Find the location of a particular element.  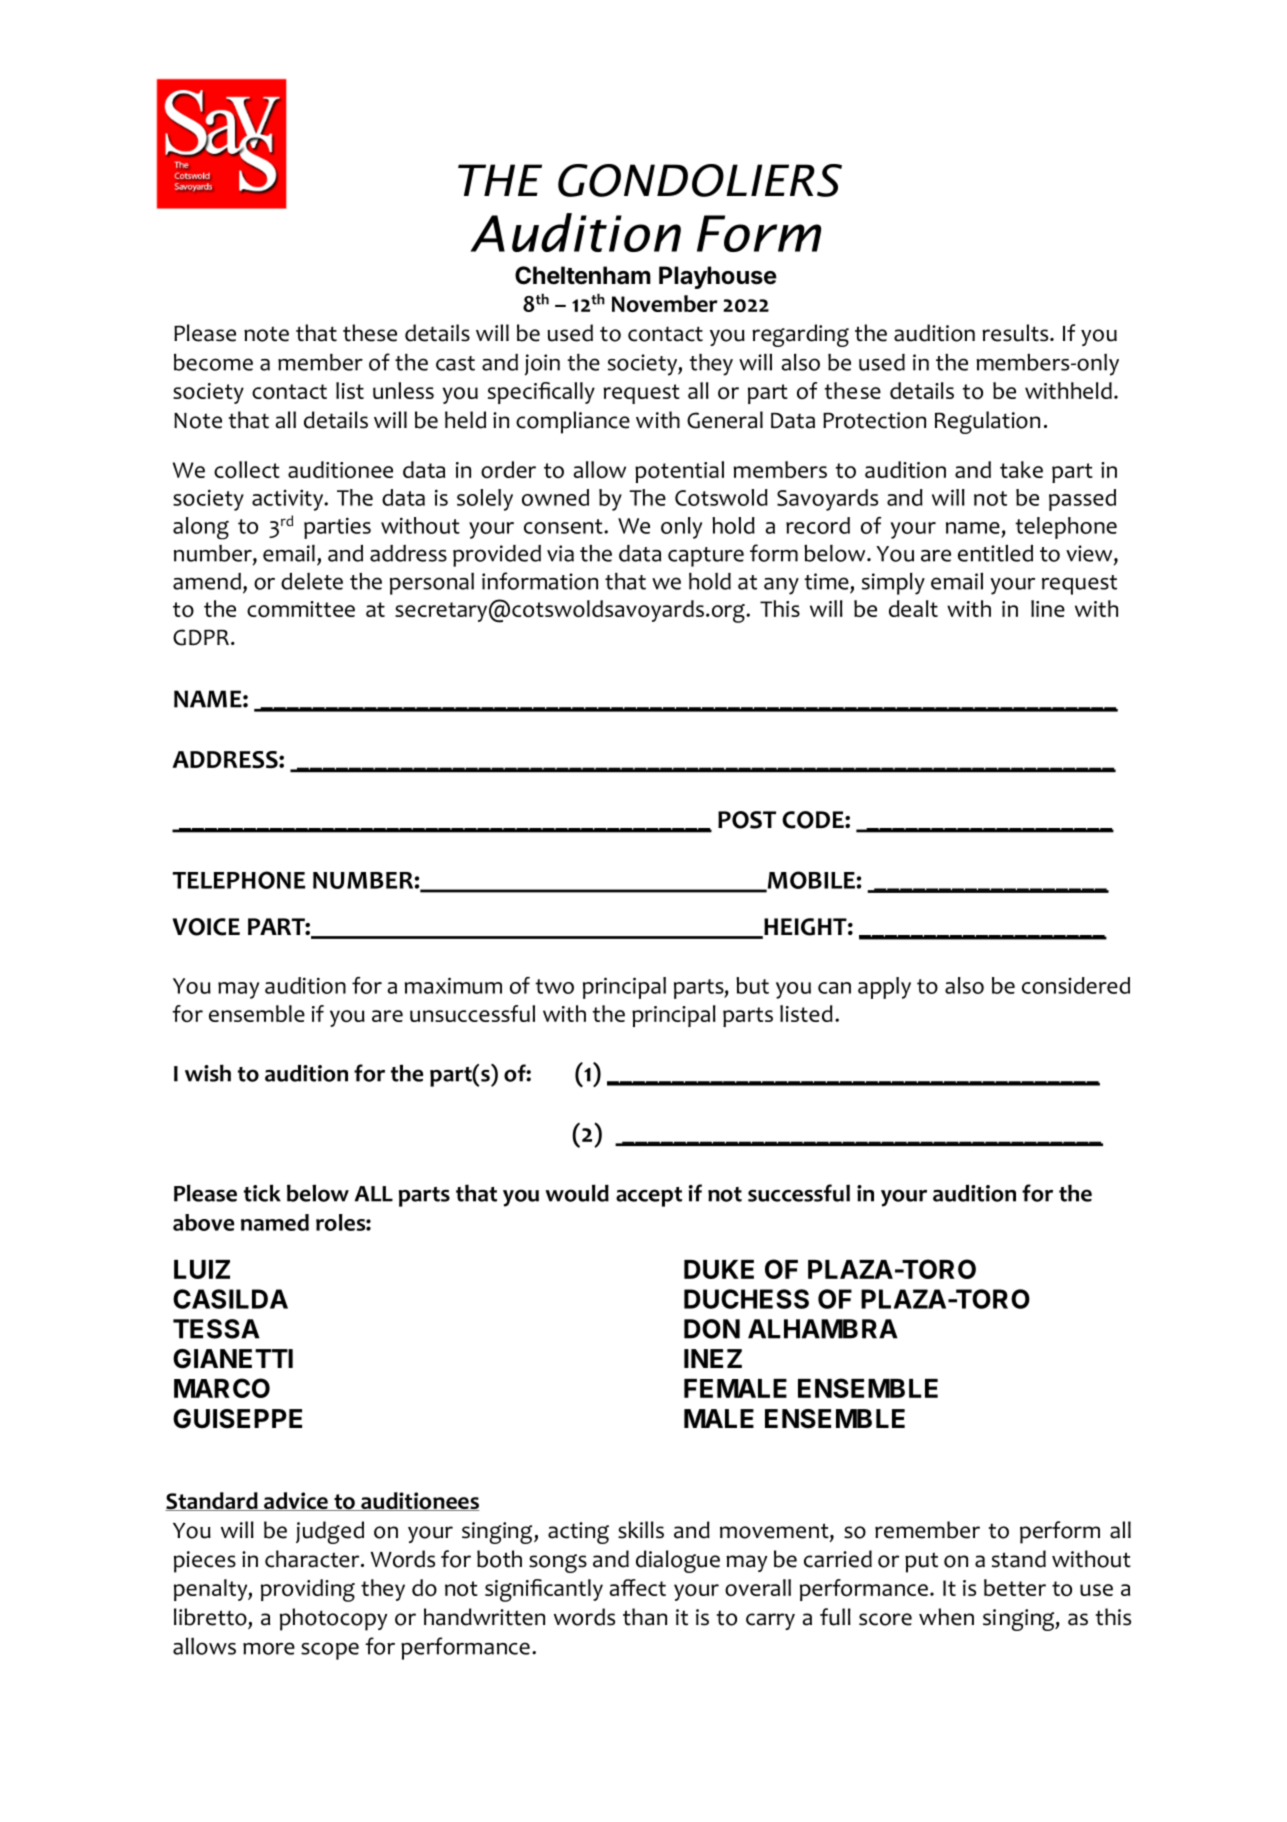

ALHAMBRA is located at coordinates (823, 1329).
